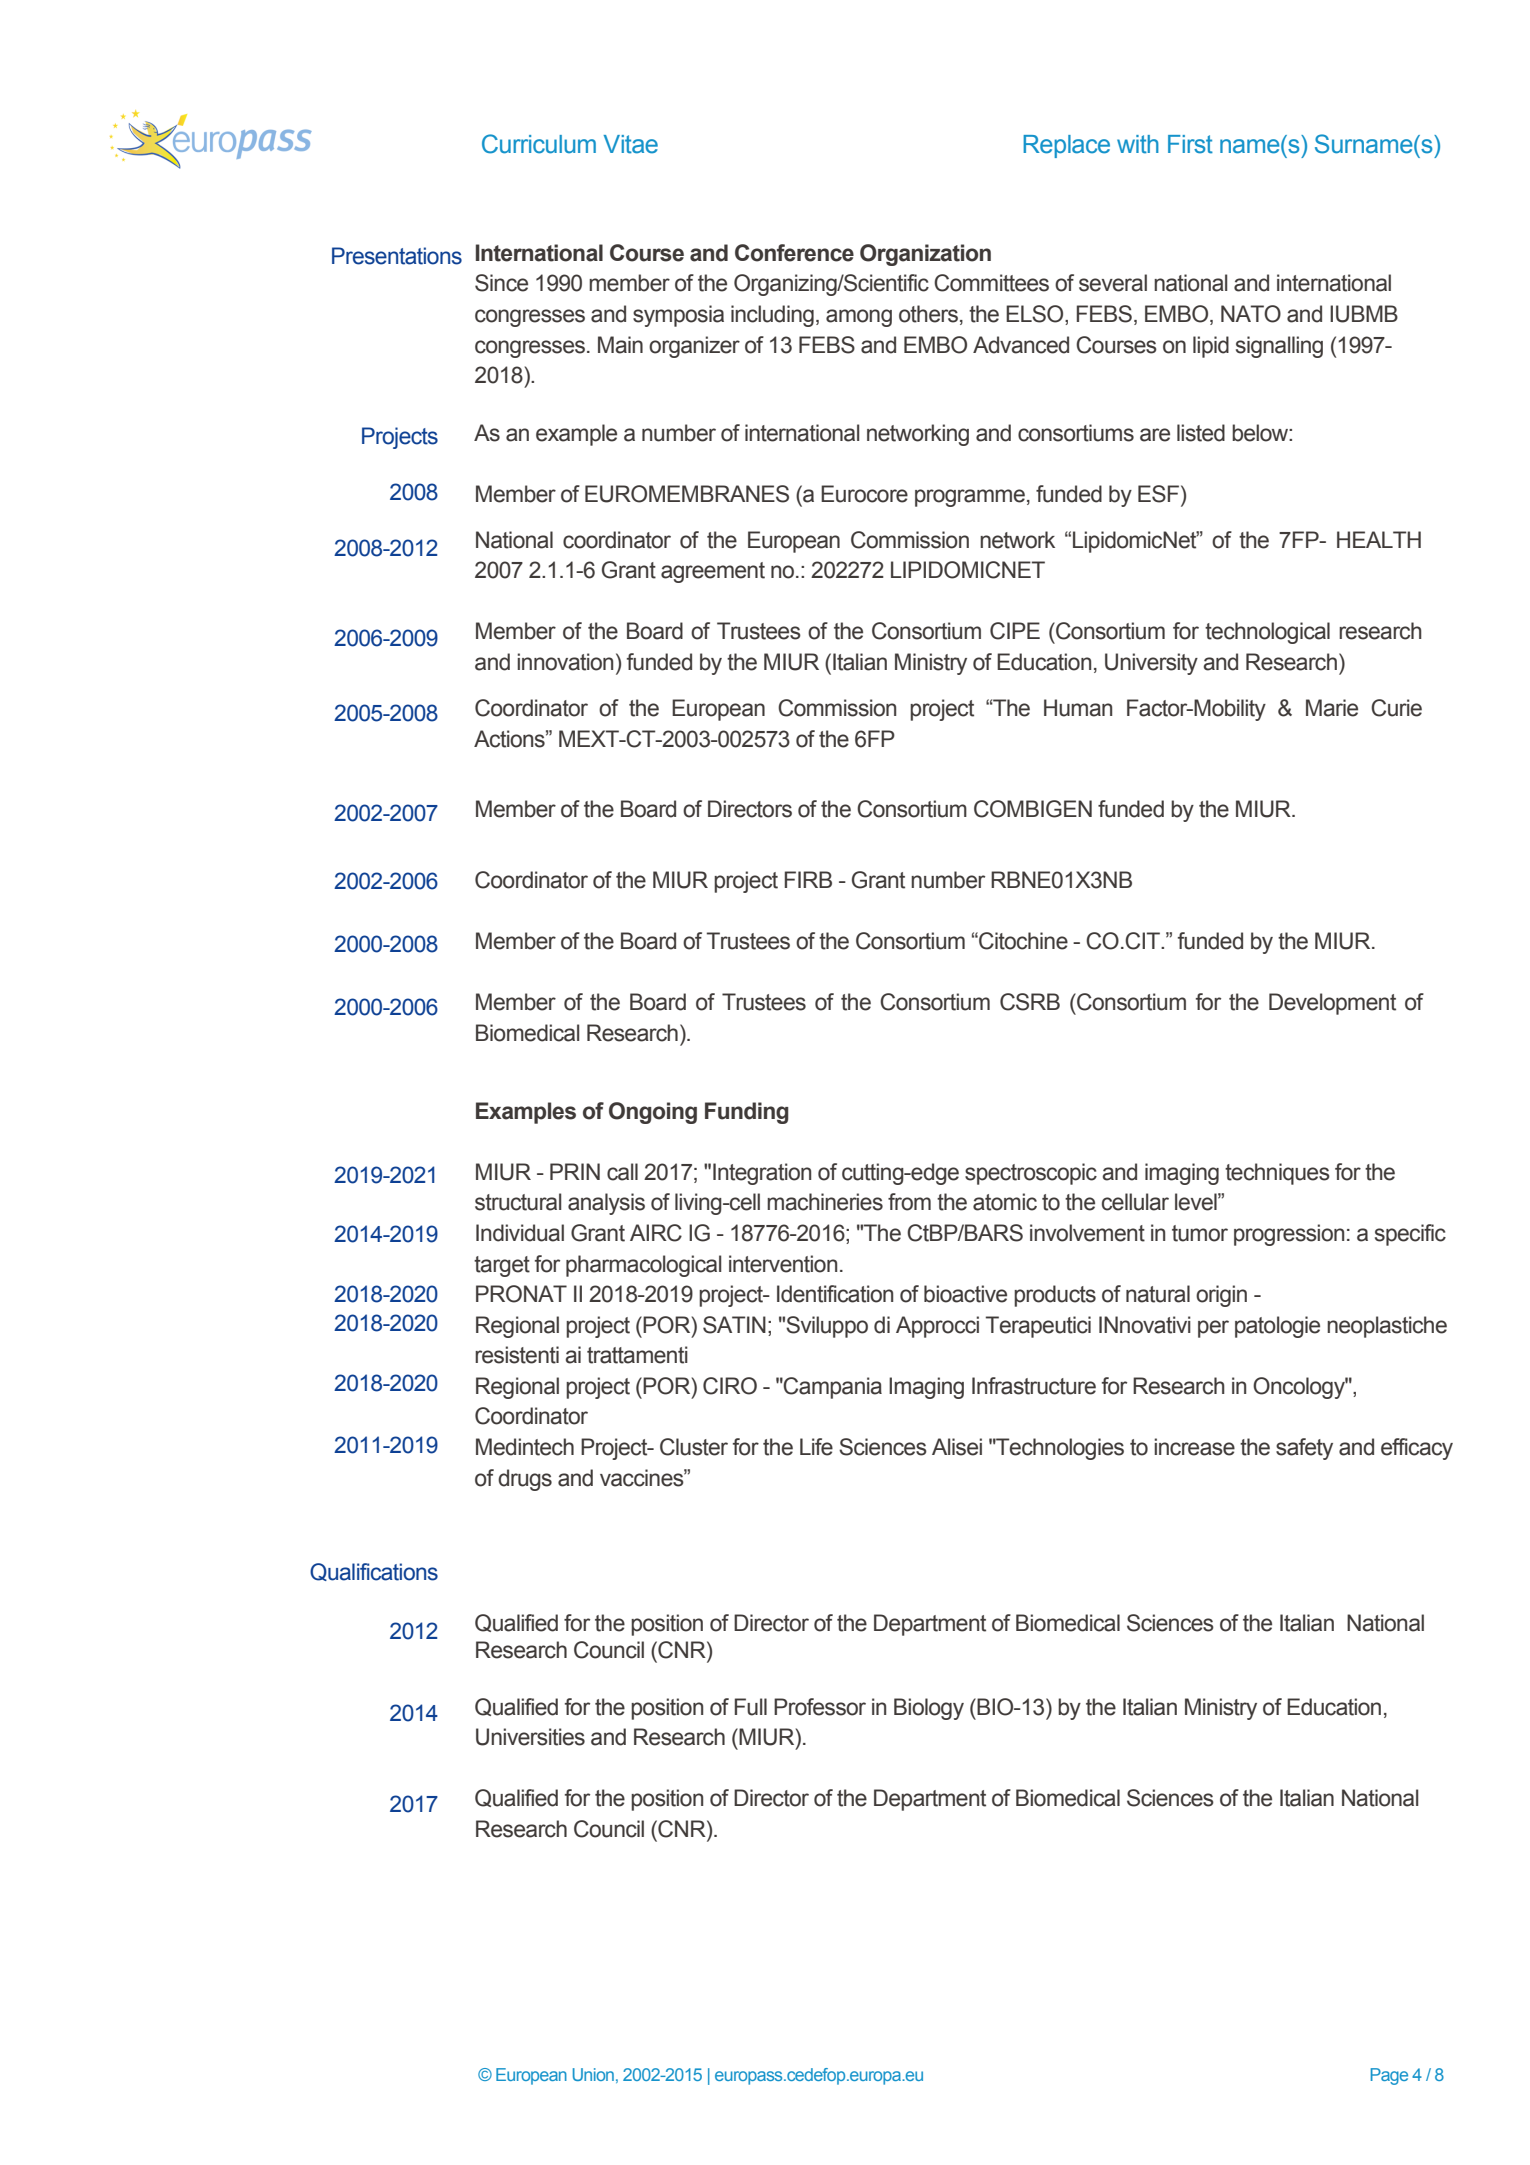  I want to click on Human, so click(1078, 708).
